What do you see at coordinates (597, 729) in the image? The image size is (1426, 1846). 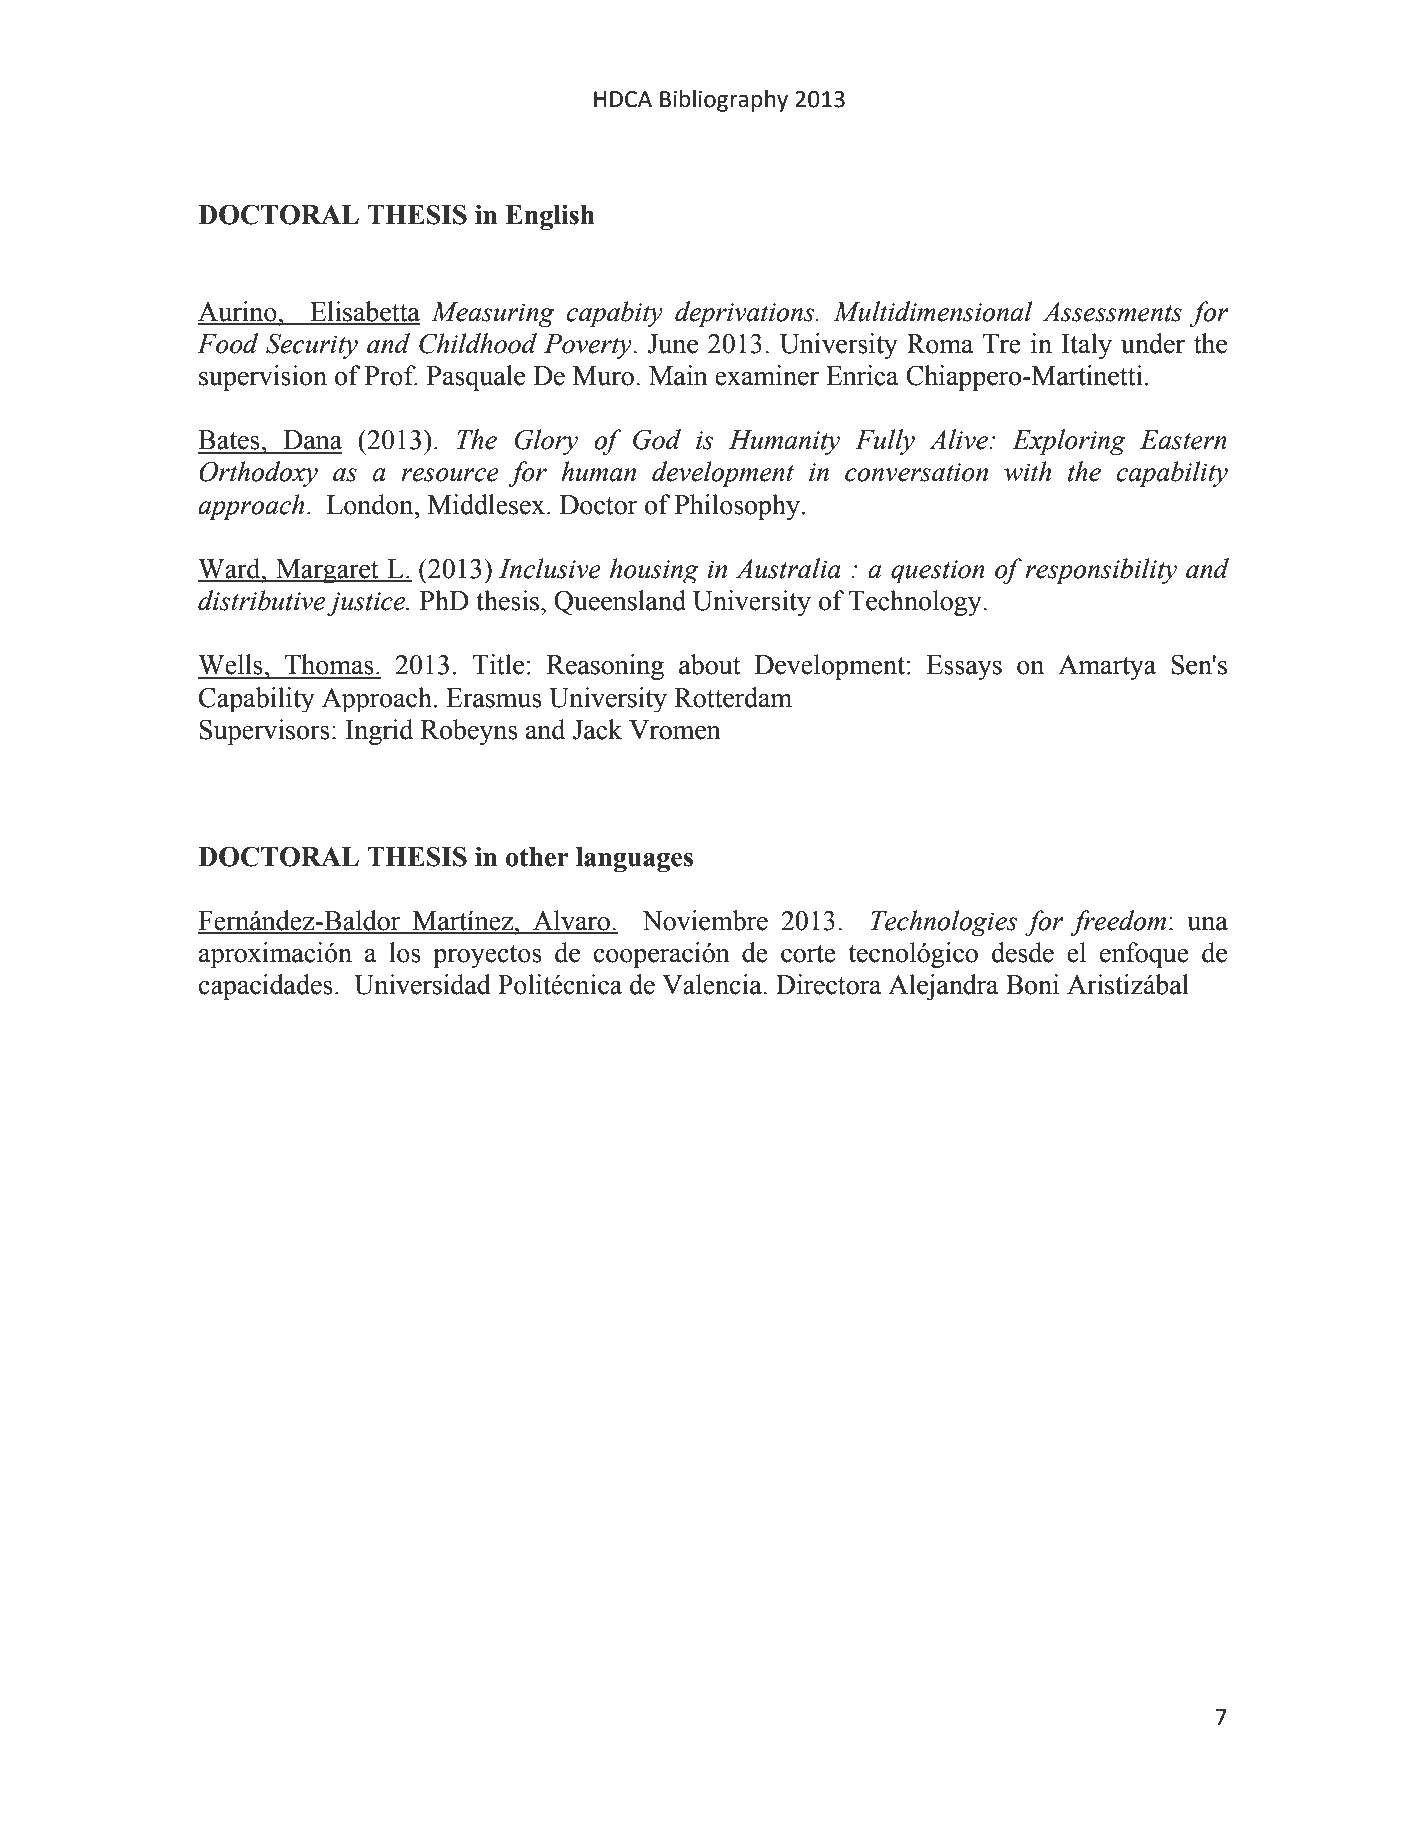 I see `Jack` at bounding box center [597, 729].
